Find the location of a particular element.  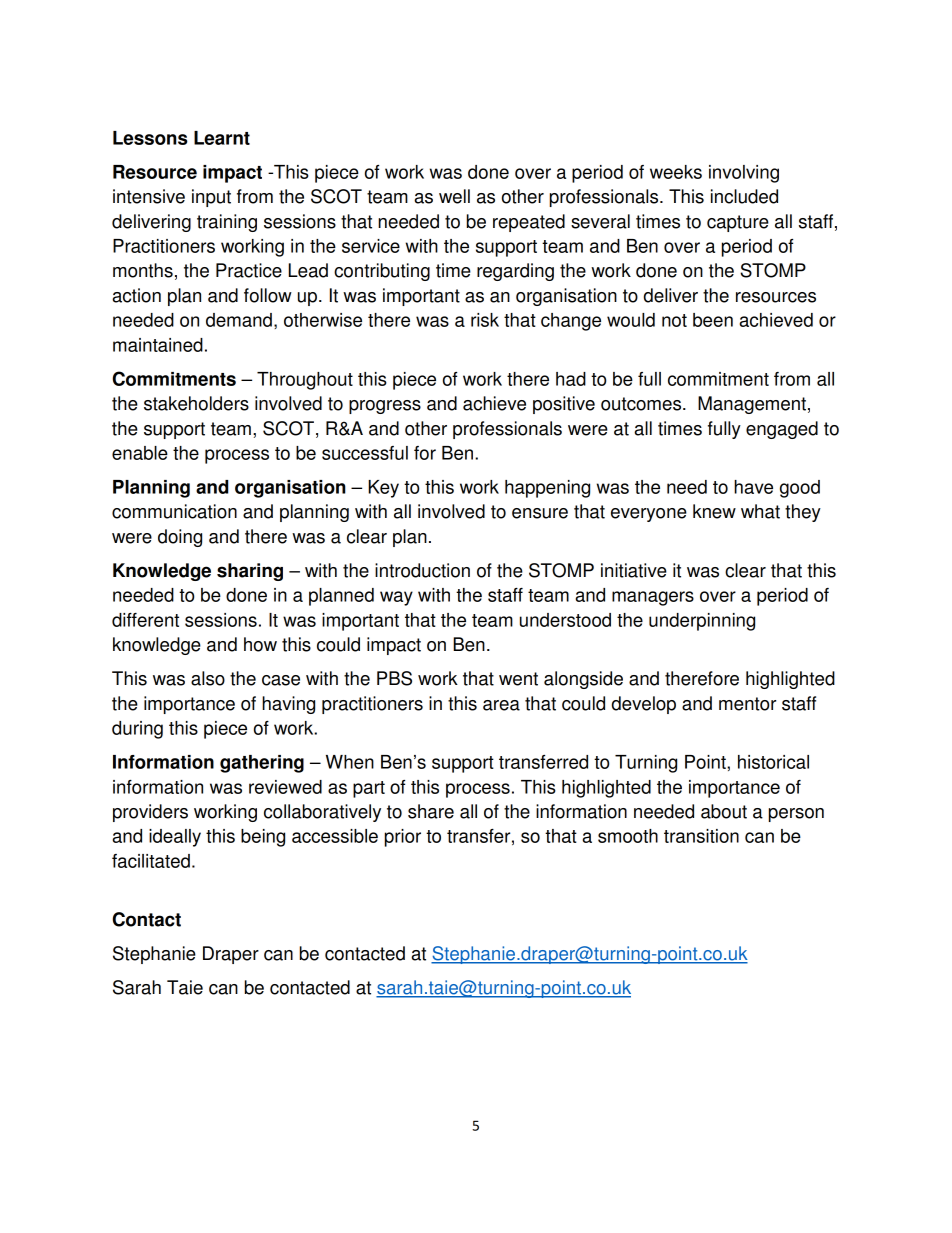

well is located at coordinates (454, 196).
